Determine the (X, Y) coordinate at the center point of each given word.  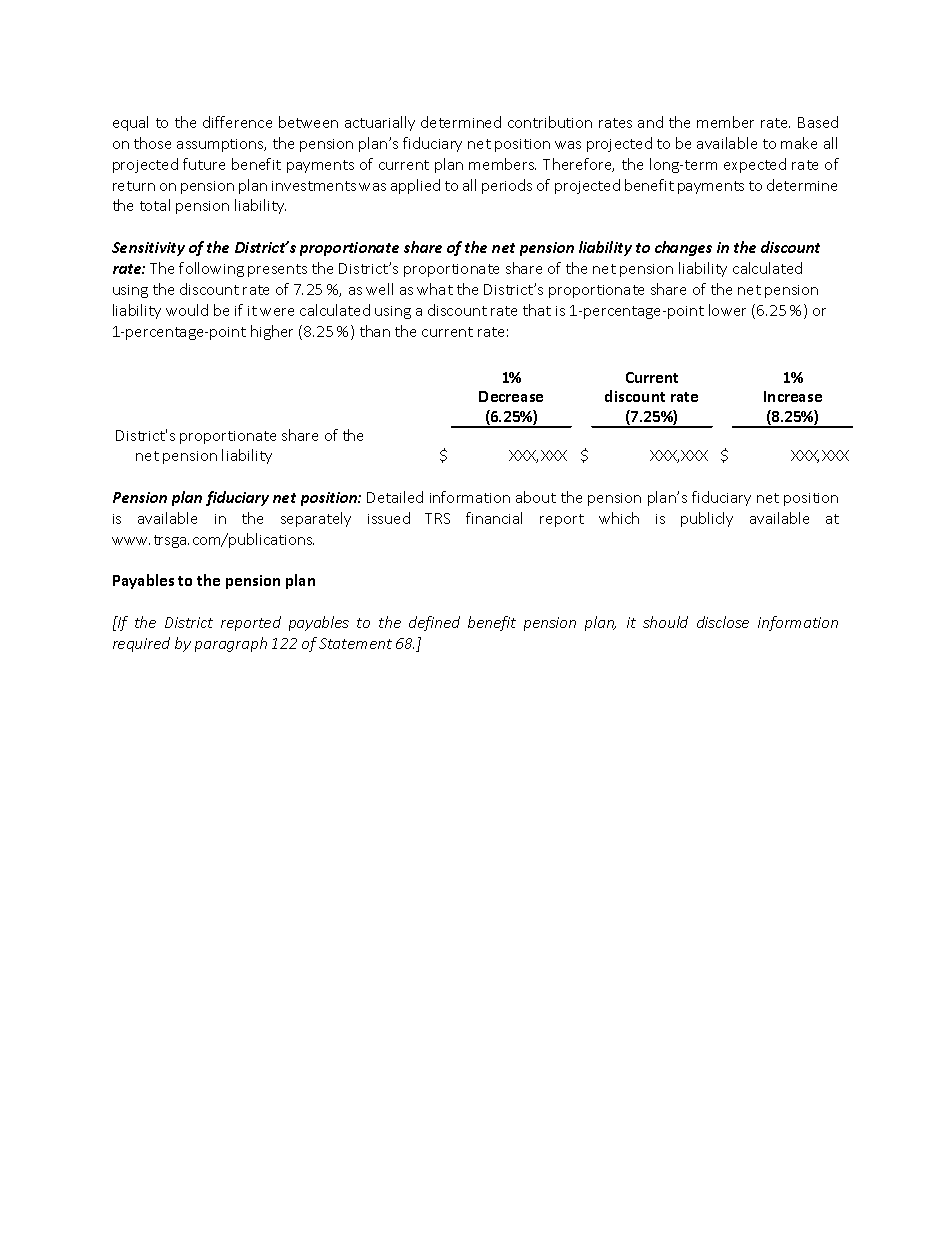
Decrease (511, 396)
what (435, 289)
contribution (550, 122)
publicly (707, 519)
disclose (723, 622)
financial (494, 518)
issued (389, 518)
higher (272, 332)
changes (683, 248)
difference (237, 122)
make (799, 143)
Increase (793, 396)
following (211, 269)
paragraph (231, 644)
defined (434, 623)
